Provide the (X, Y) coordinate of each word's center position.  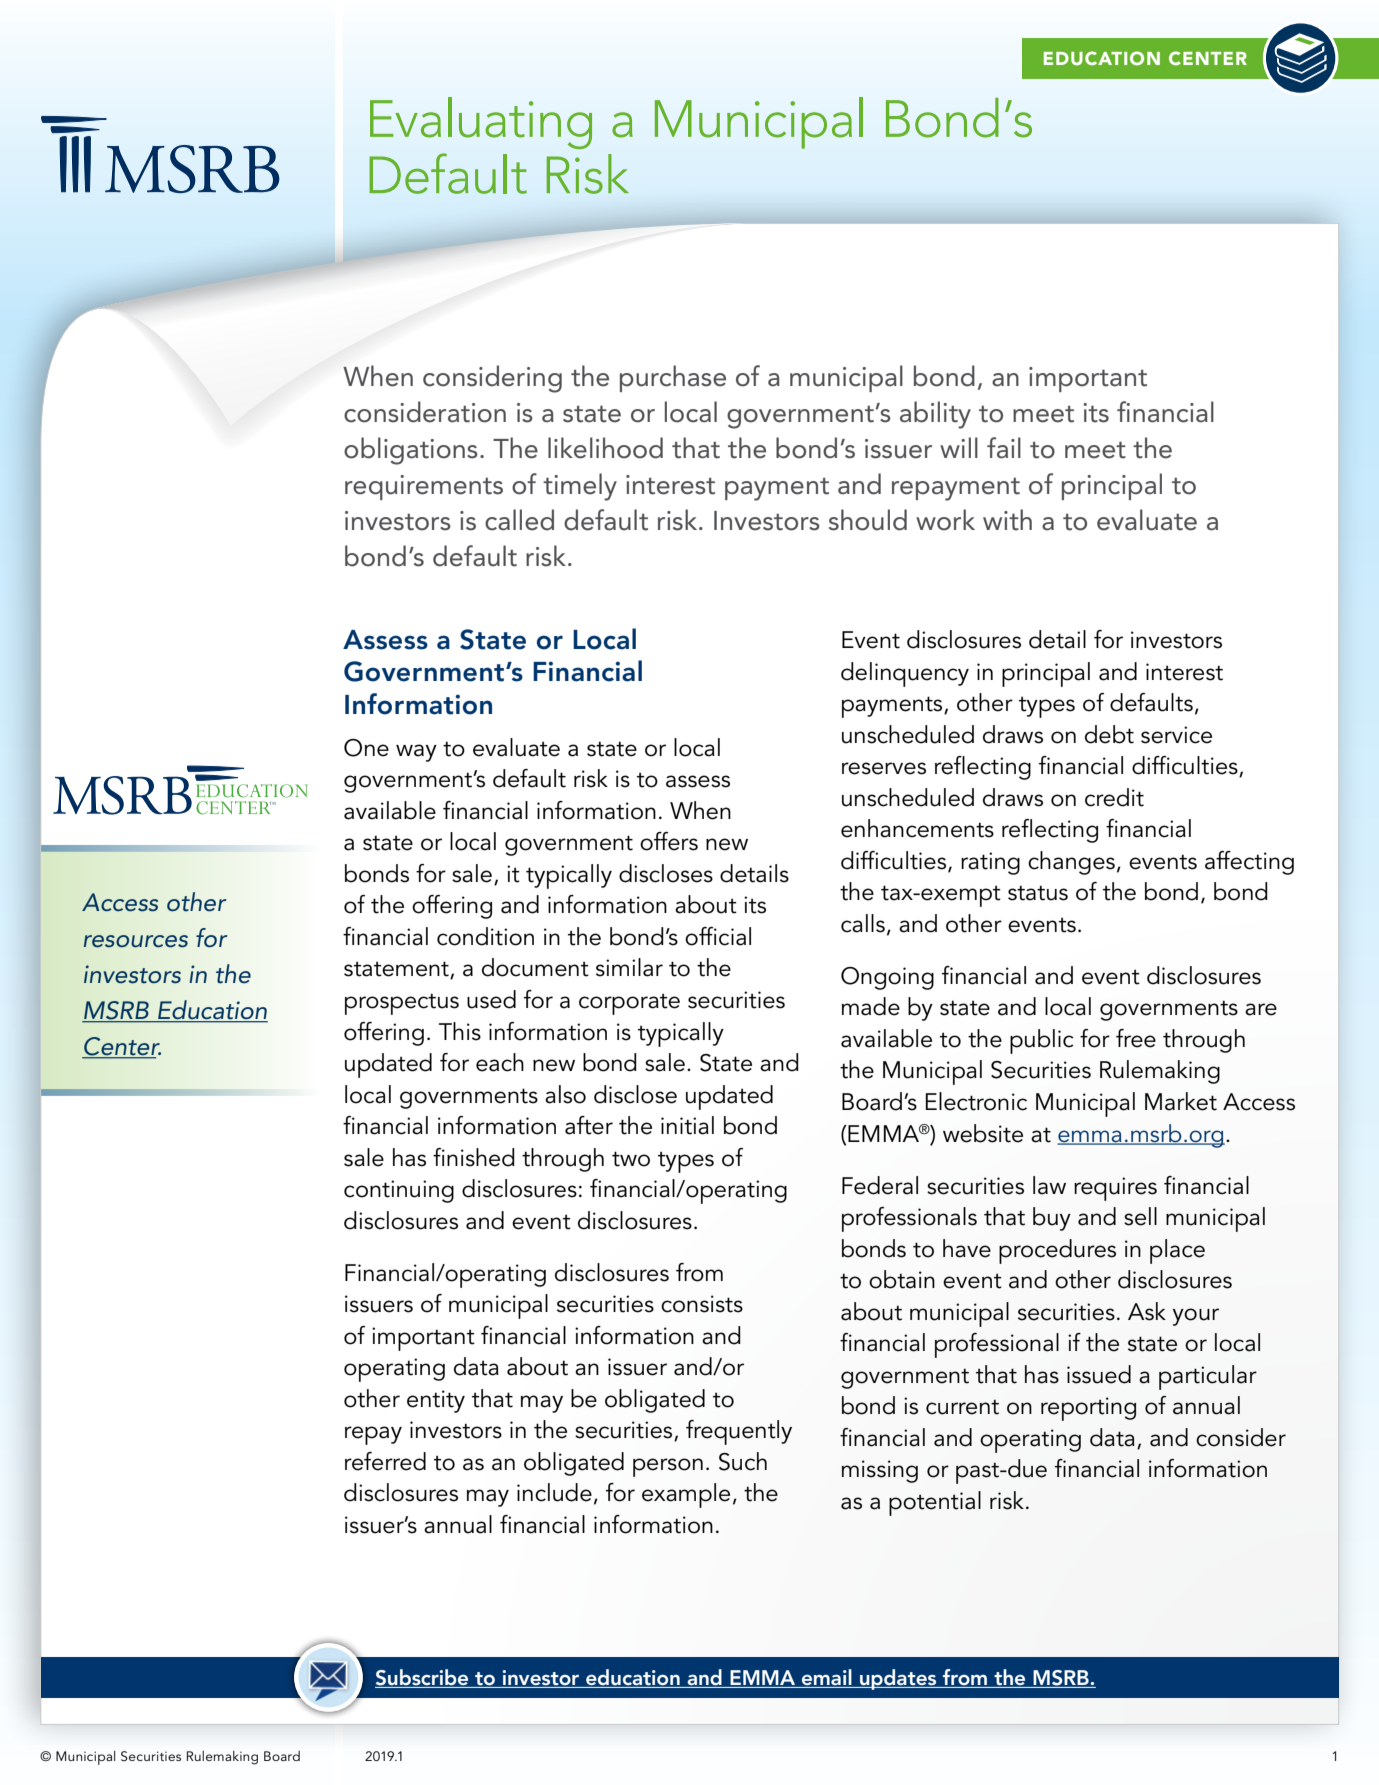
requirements (424, 487)
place (1177, 1251)
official (718, 936)
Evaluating (481, 123)
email (827, 1678)
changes (1071, 863)
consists (702, 1304)
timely (580, 487)
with (1007, 520)
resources (136, 941)
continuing (399, 1191)
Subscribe (423, 1678)
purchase (673, 378)
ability (935, 415)
